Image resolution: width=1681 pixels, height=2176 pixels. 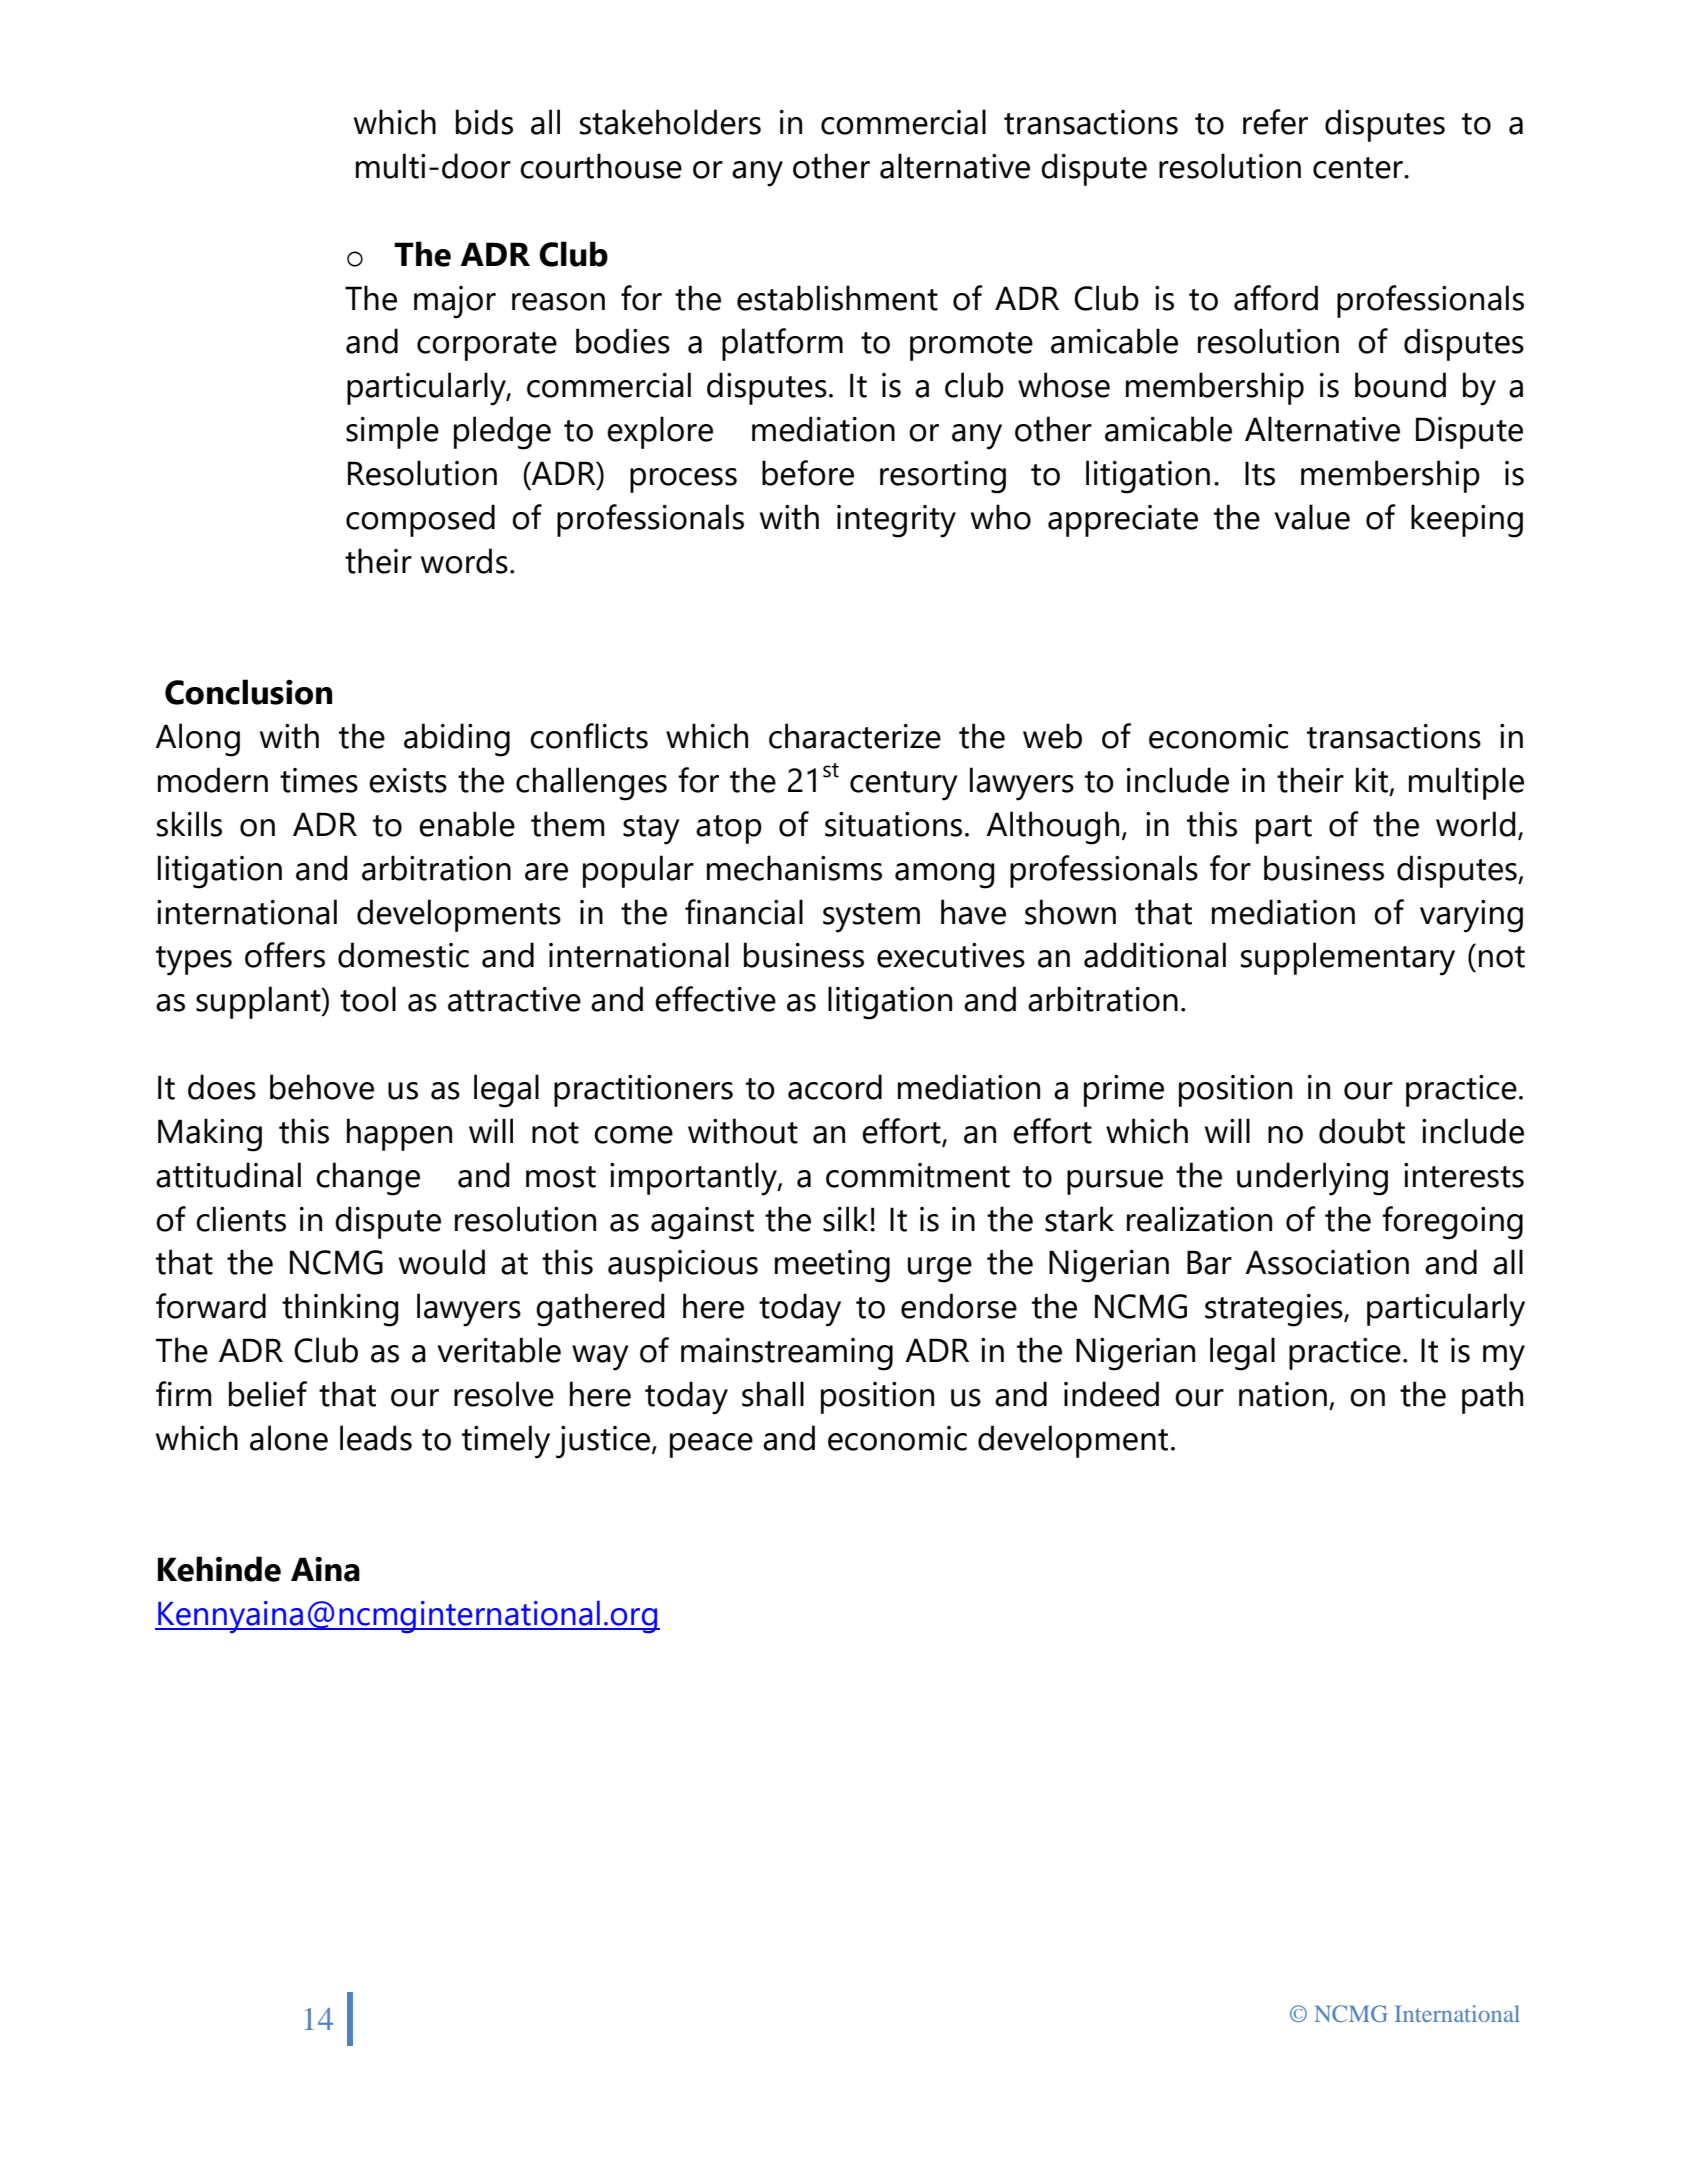 I want to click on characterize, so click(x=855, y=736).
